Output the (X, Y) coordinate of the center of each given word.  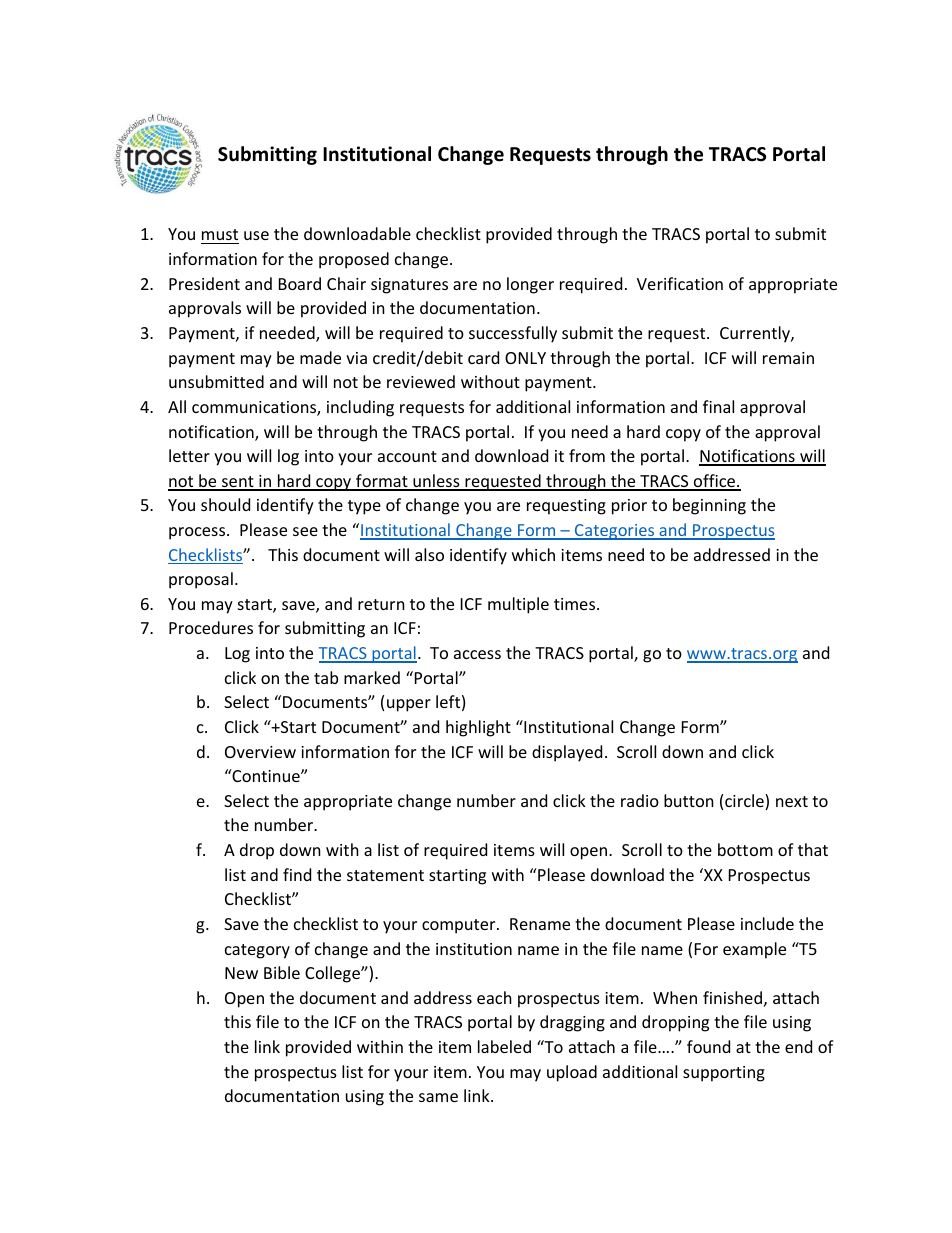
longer (530, 285)
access (477, 654)
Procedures (211, 627)
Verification (680, 283)
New (241, 973)
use (256, 235)
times (576, 604)
